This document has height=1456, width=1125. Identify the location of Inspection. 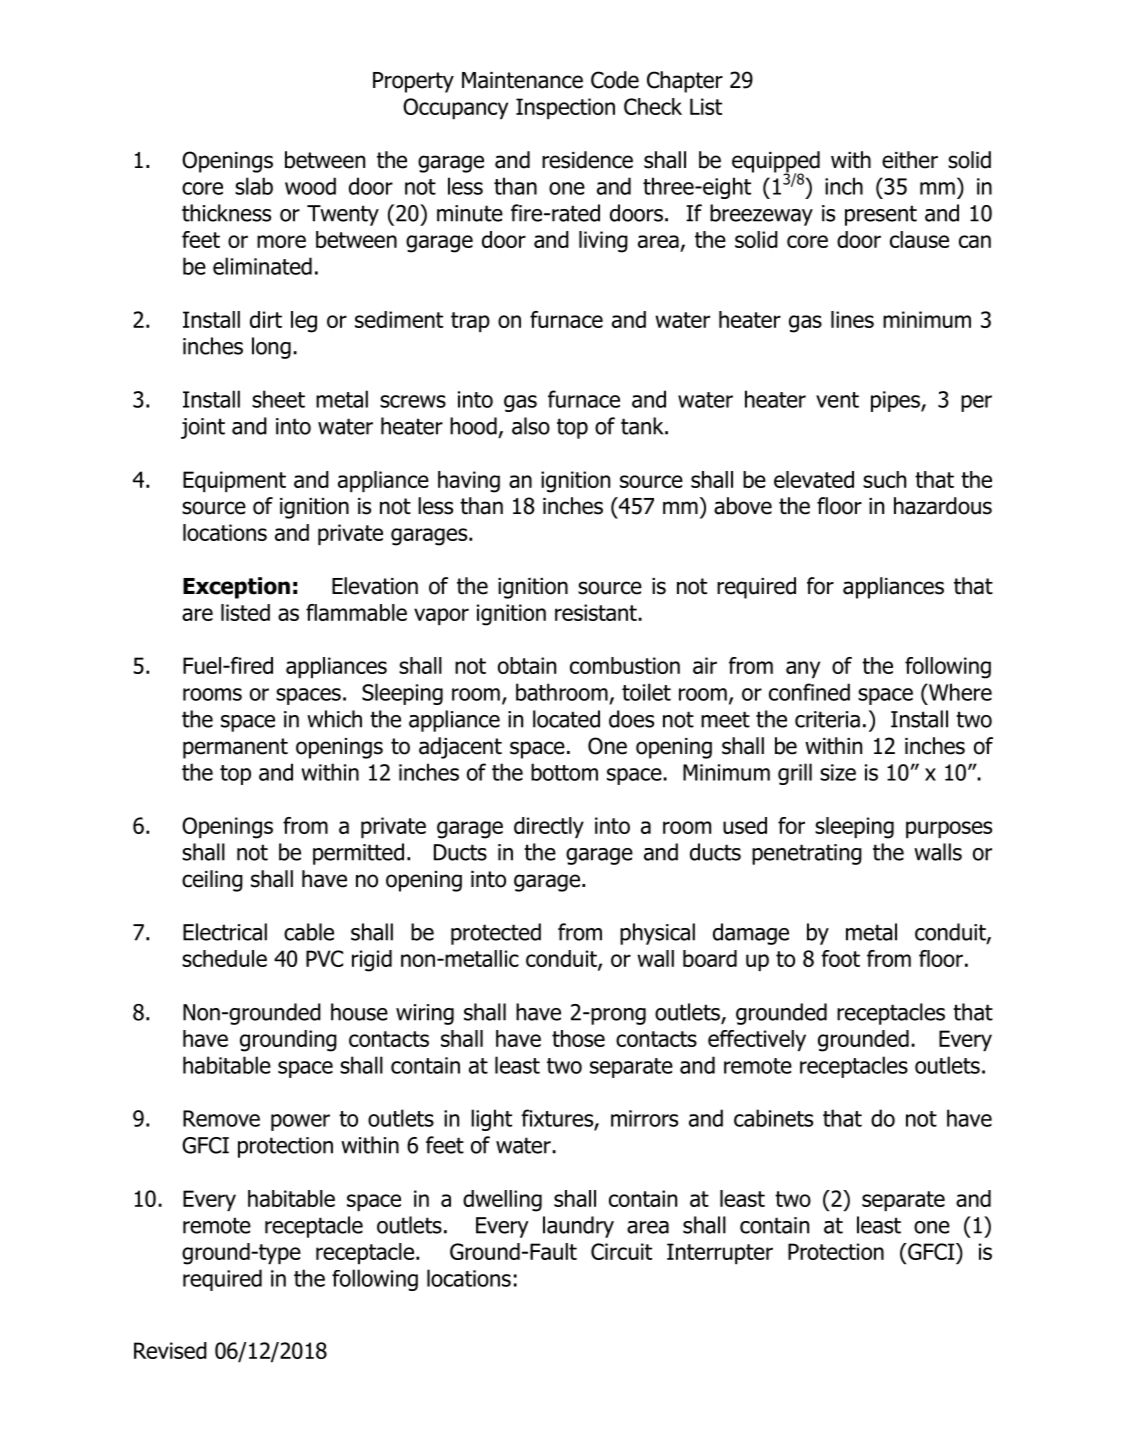
(565, 108).
